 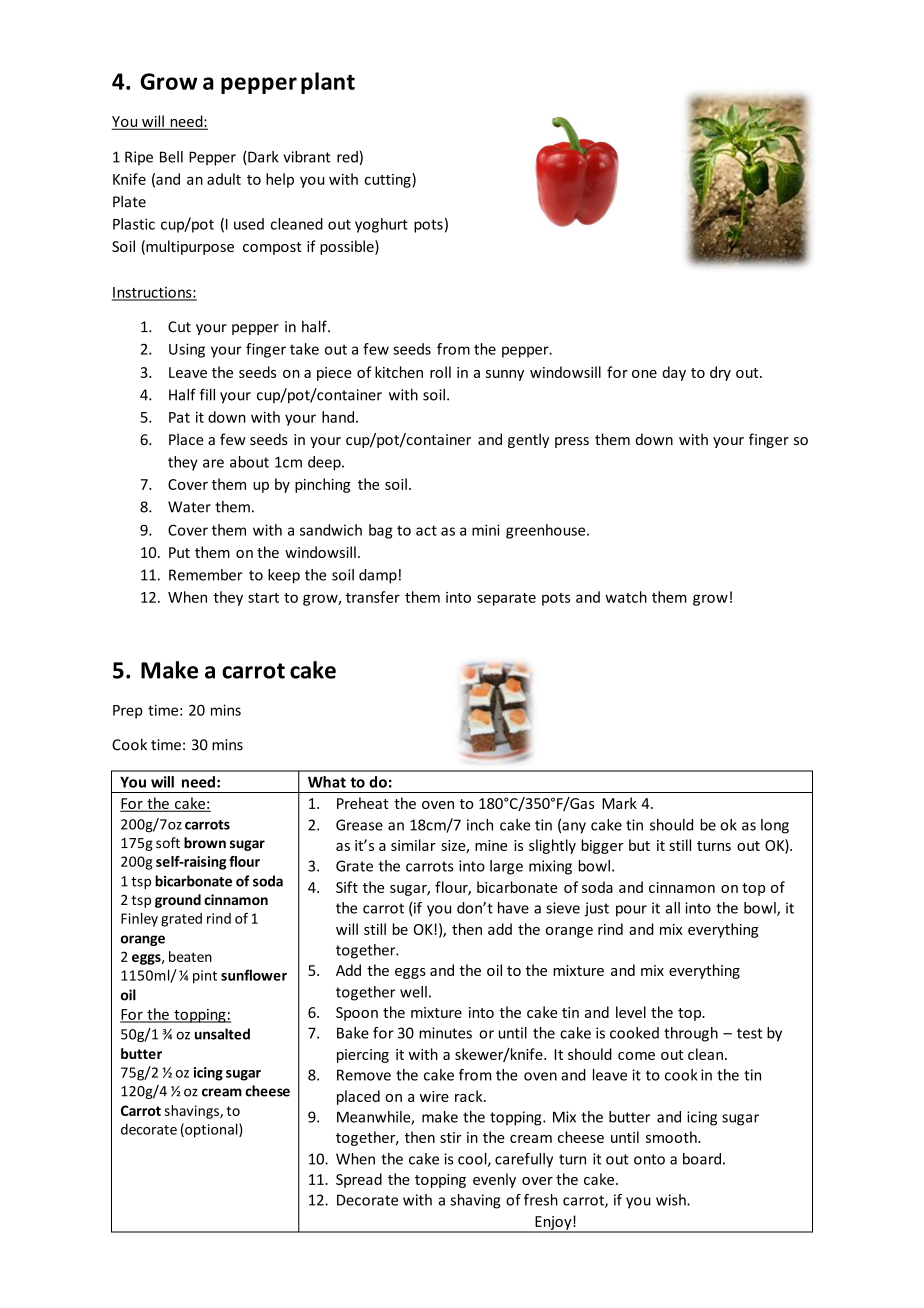 I want to click on dry, so click(x=720, y=373).
